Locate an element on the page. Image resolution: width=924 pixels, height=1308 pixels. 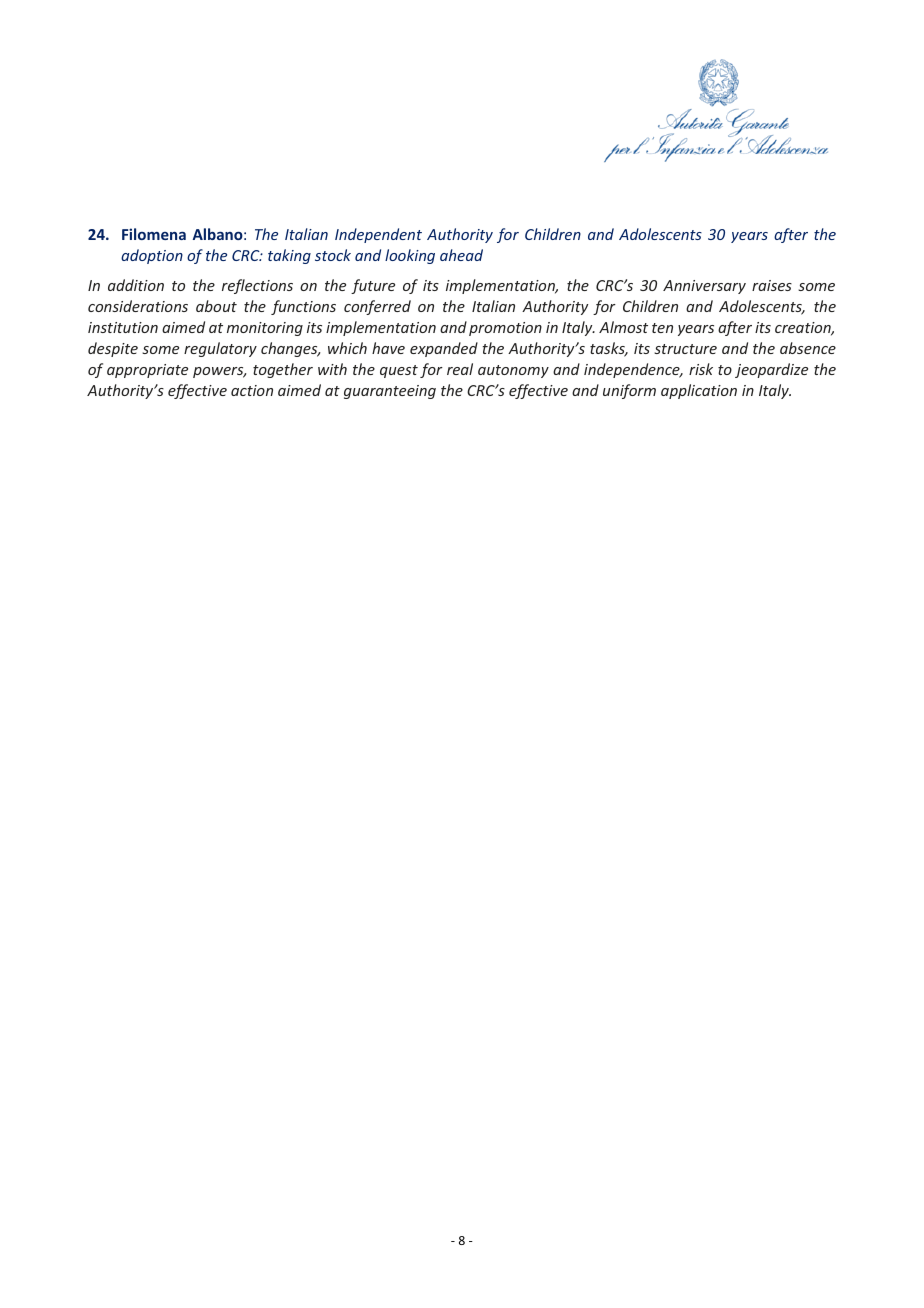
taking is located at coordinates (289, 256).
